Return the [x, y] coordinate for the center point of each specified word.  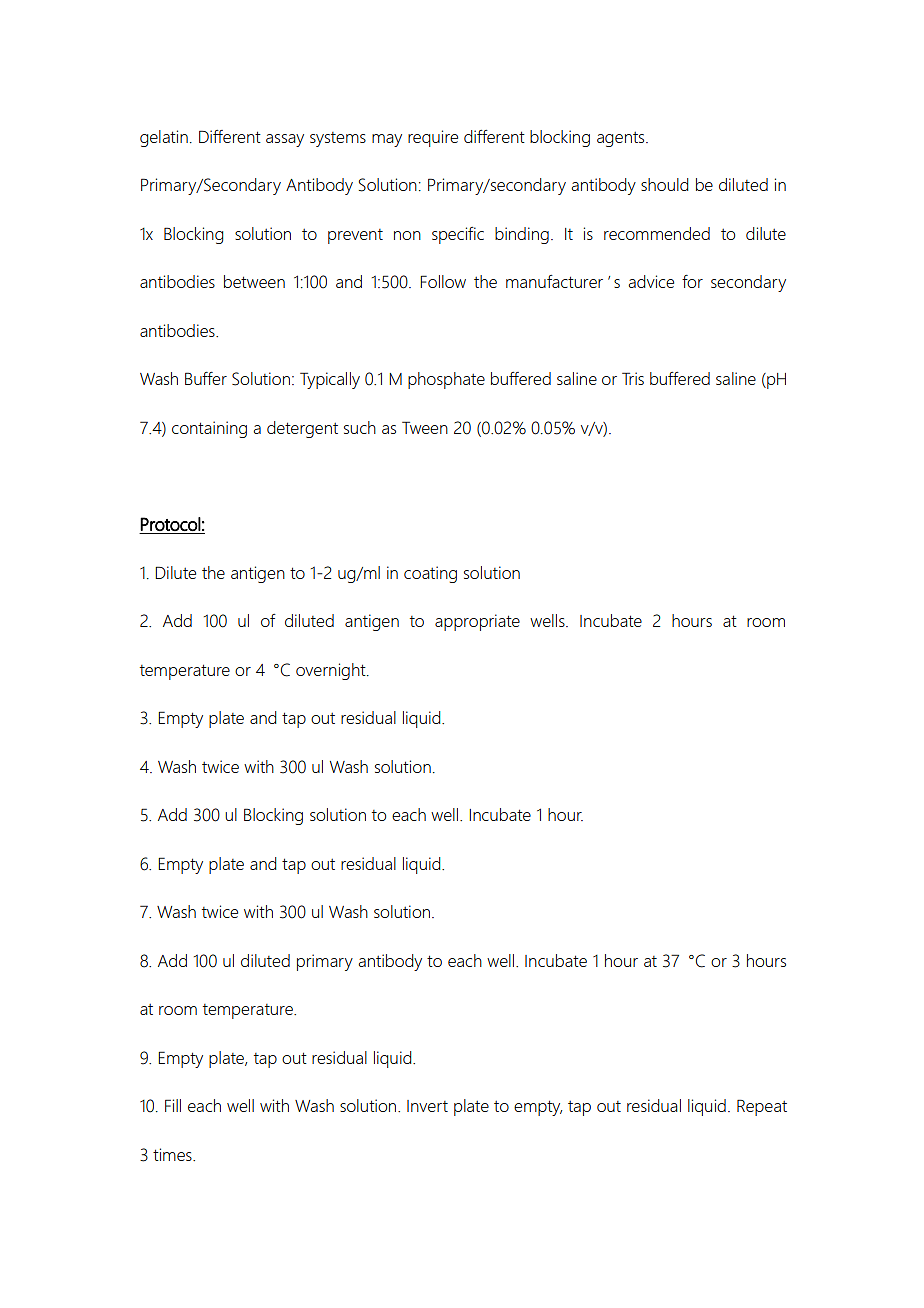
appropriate [477, 622]
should [664, 184]
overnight [332, 671]
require [433, 138]
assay [285, 140]
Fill [173, 1105]
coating [430, 574]
